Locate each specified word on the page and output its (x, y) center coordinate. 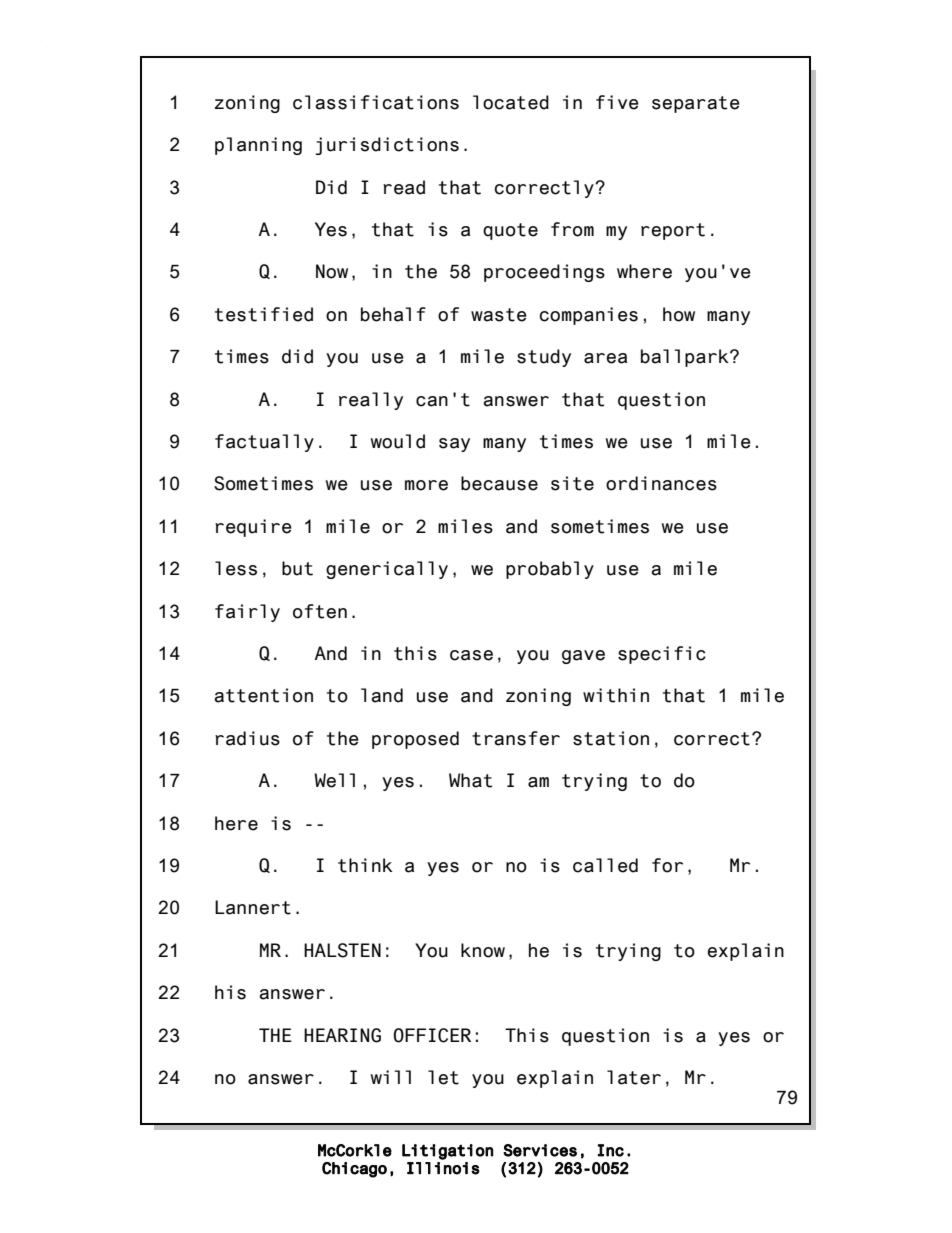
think (365, 865)
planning (258, 146)
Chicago (354, 1170)
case (471, 655)
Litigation (447, 1152)
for (667, 865)
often (320, 611)
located (511, 102)
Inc (611, 1150)
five (617, 102)
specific (662, 655)
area (605, 358)
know (483, 950)
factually (264, 443)
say (454, 445)
